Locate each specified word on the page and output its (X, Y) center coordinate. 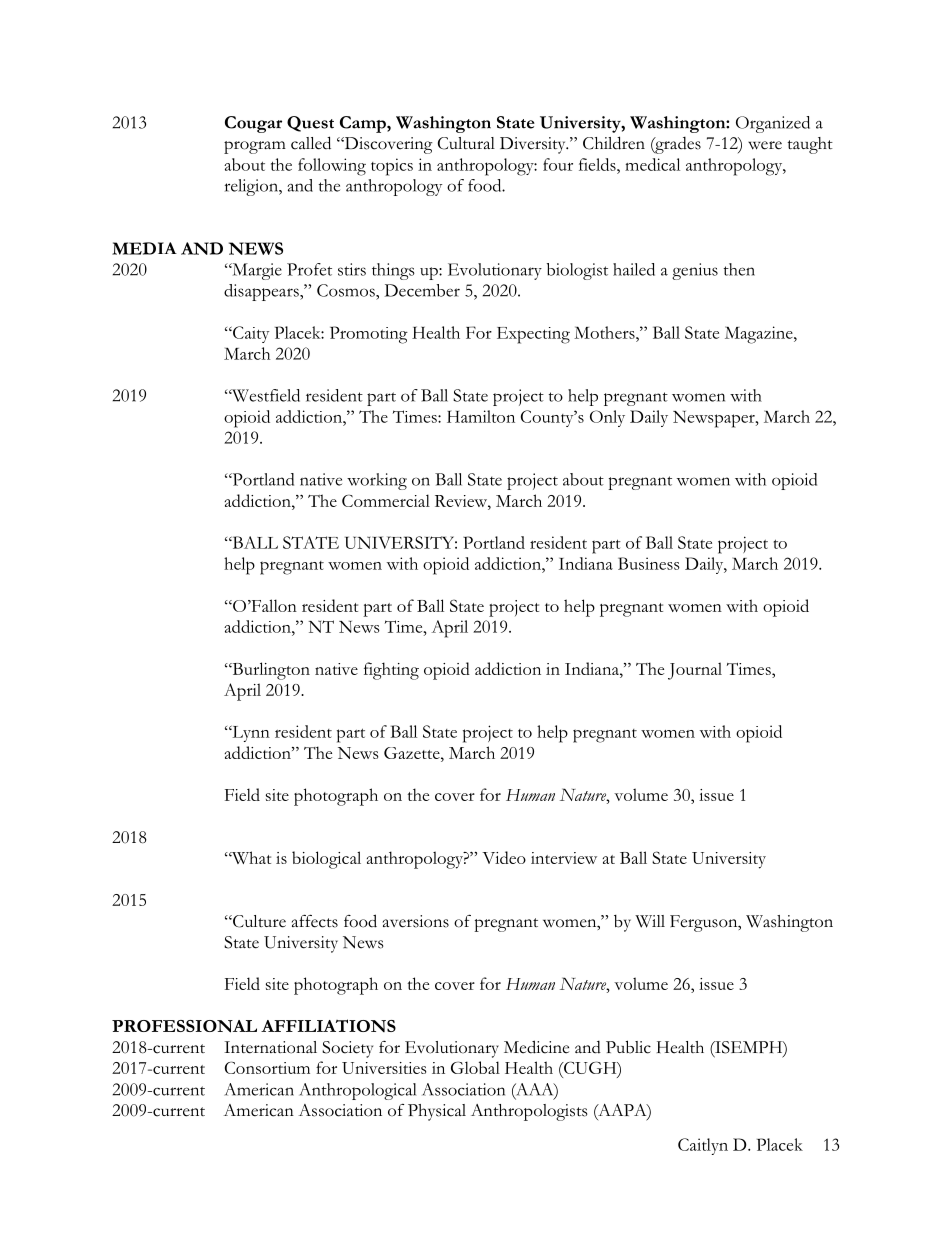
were (765, 145)
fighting (391, 671)
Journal (695, 671)
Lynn (250, 733)
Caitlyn (703, 1146)
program (255, 147)
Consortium (267, 1067)
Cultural (466, 143)
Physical (437, 1112)
